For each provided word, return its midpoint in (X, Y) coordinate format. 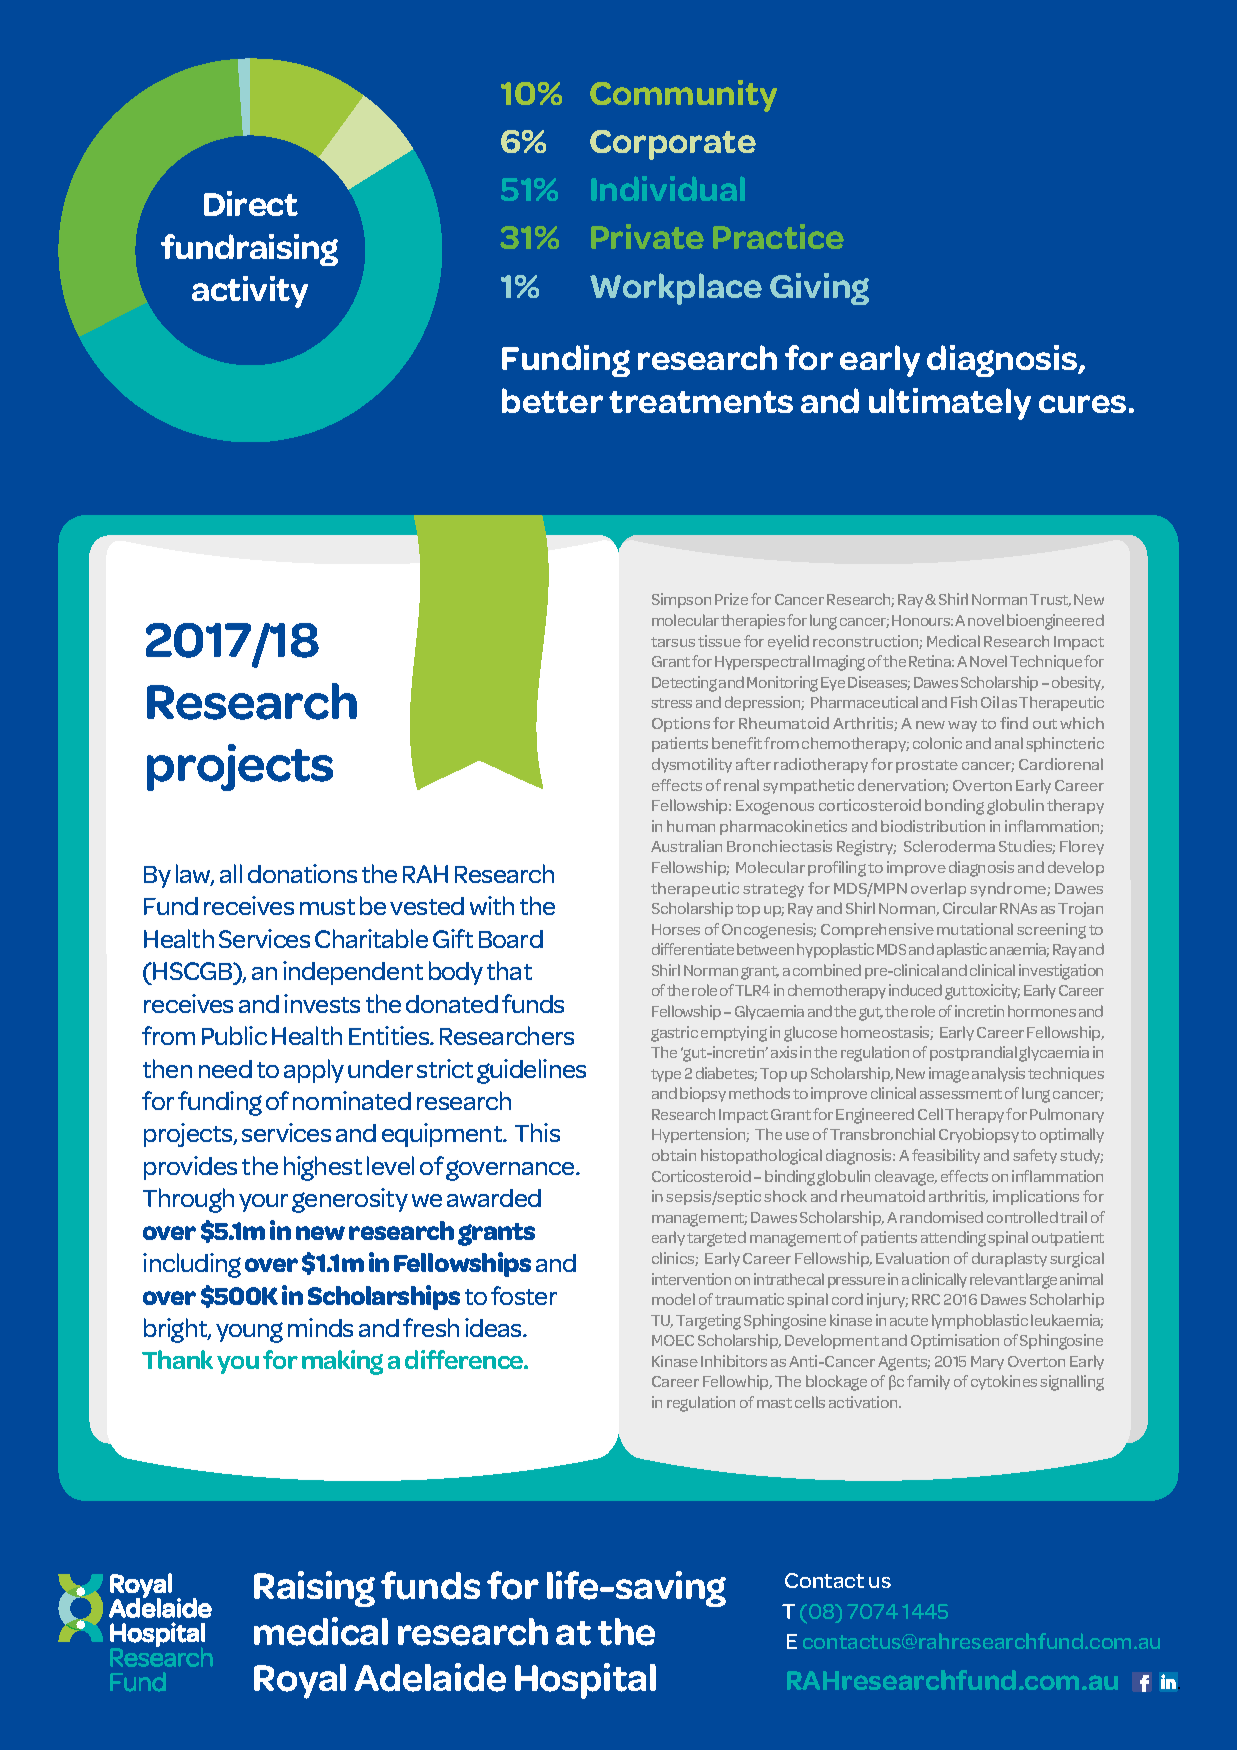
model (673, 1299)
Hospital (585, 1681)
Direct (251, 203)
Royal (300, 1681)
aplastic (962, 950)
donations (302, 873)
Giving (819, 289)
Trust (1050, 600)
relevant (997, 1279)
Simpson (681, 600)
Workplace (676, 289)
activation (864, 1402)
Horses (676, 929)
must (327, 907)
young (249, 1332)
